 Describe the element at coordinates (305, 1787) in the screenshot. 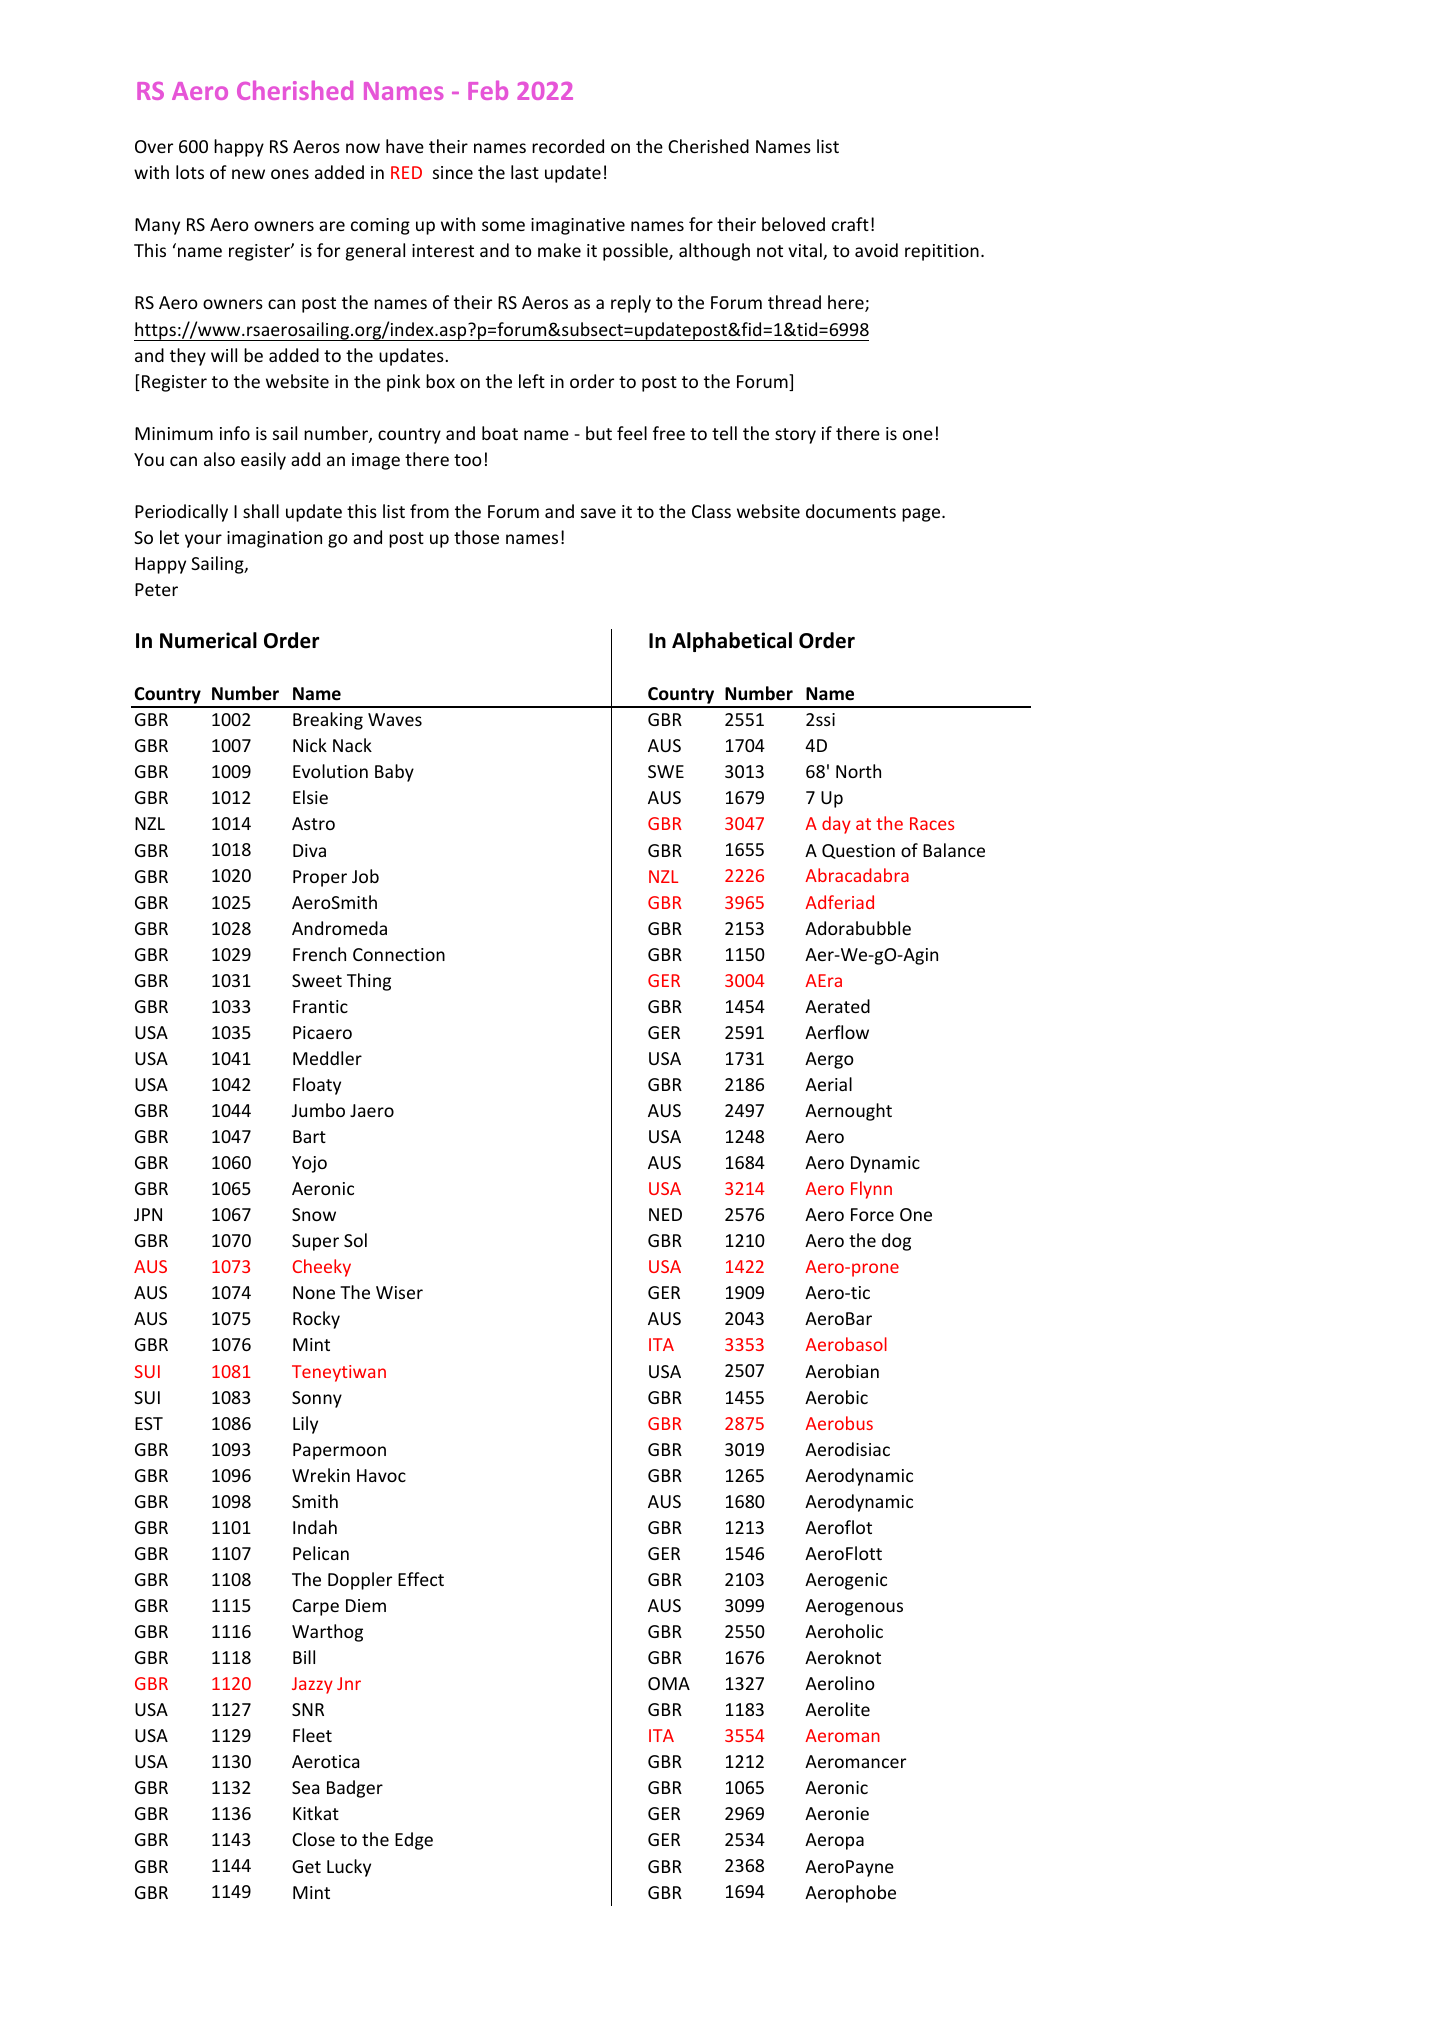

I see `Sea` at that location.
